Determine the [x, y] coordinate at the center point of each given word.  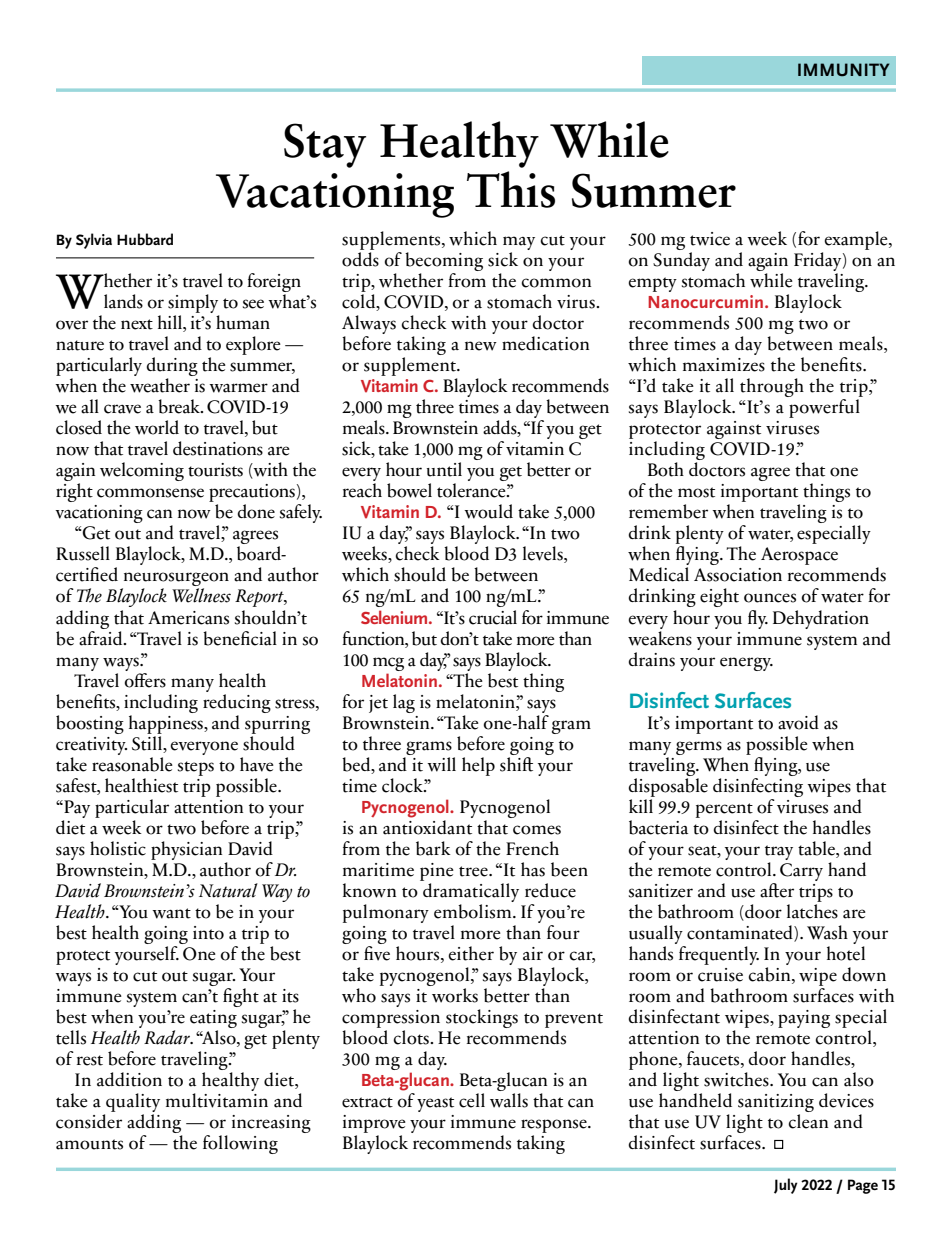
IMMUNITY [843, 70]
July [786, 1186]
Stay [325, 145]
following [240, 1144]
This [511, 189]
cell [472, 1100]
